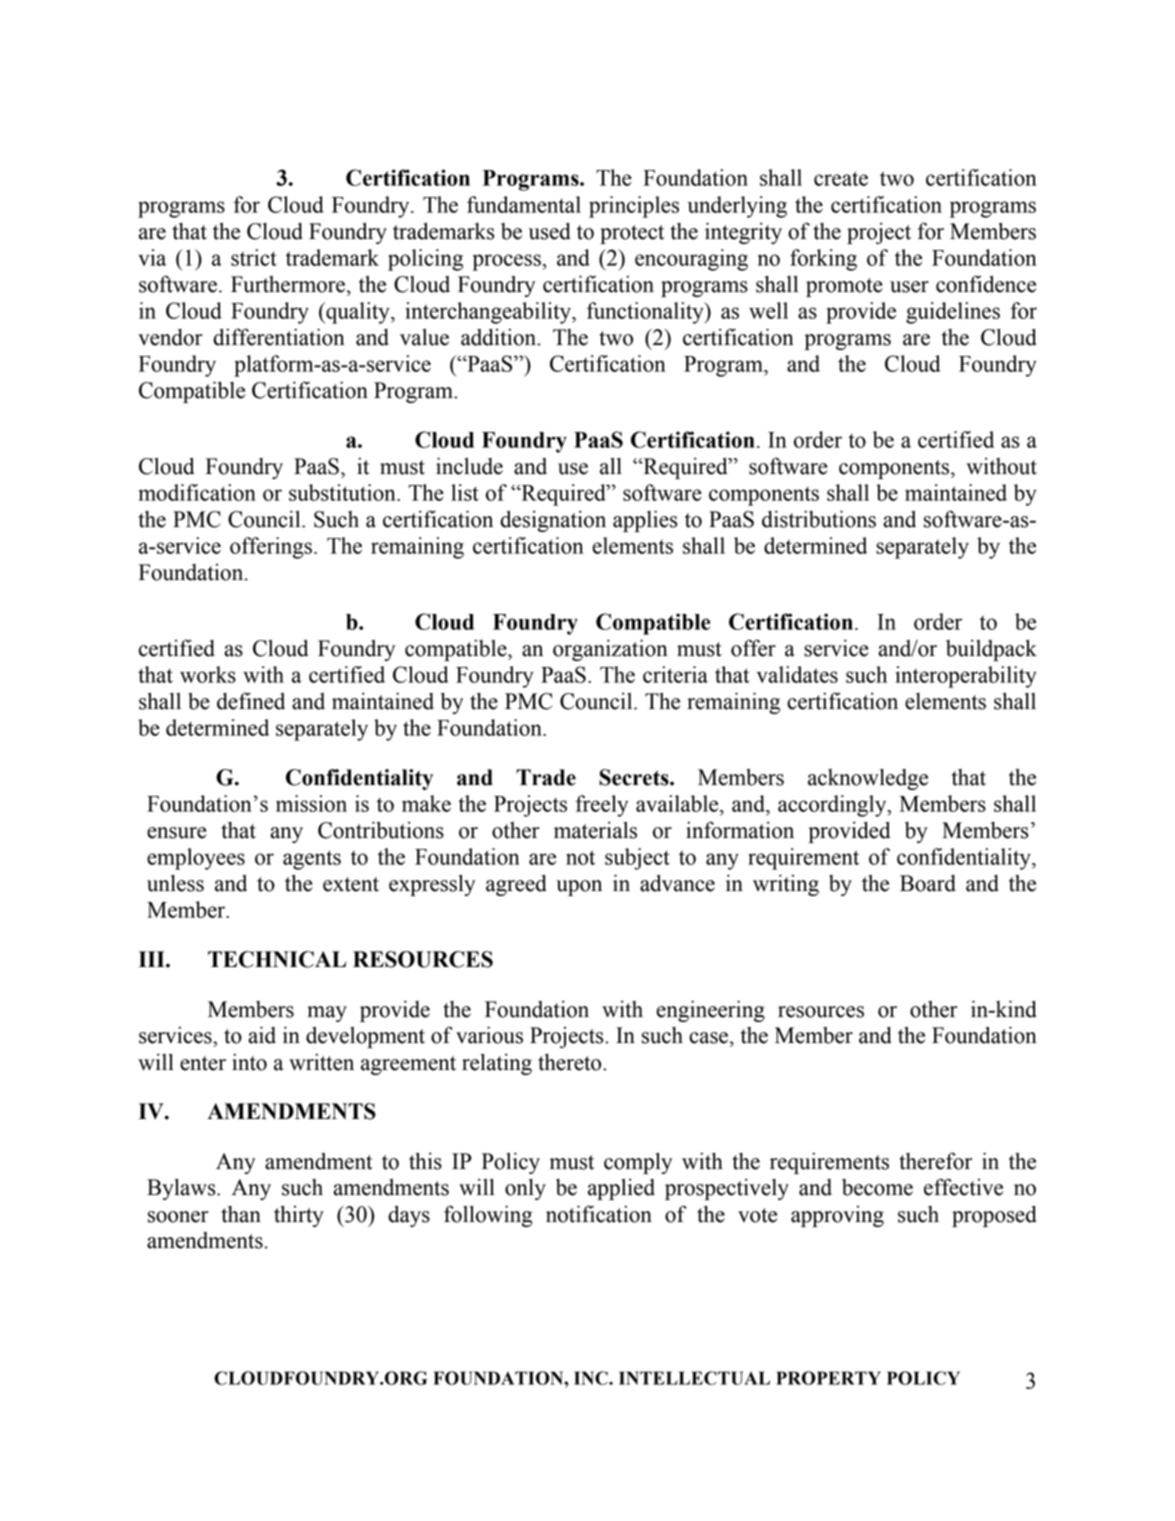 The width and height of the screenshot is (1175, 1521). I want to click on used, so click(550, 231).
